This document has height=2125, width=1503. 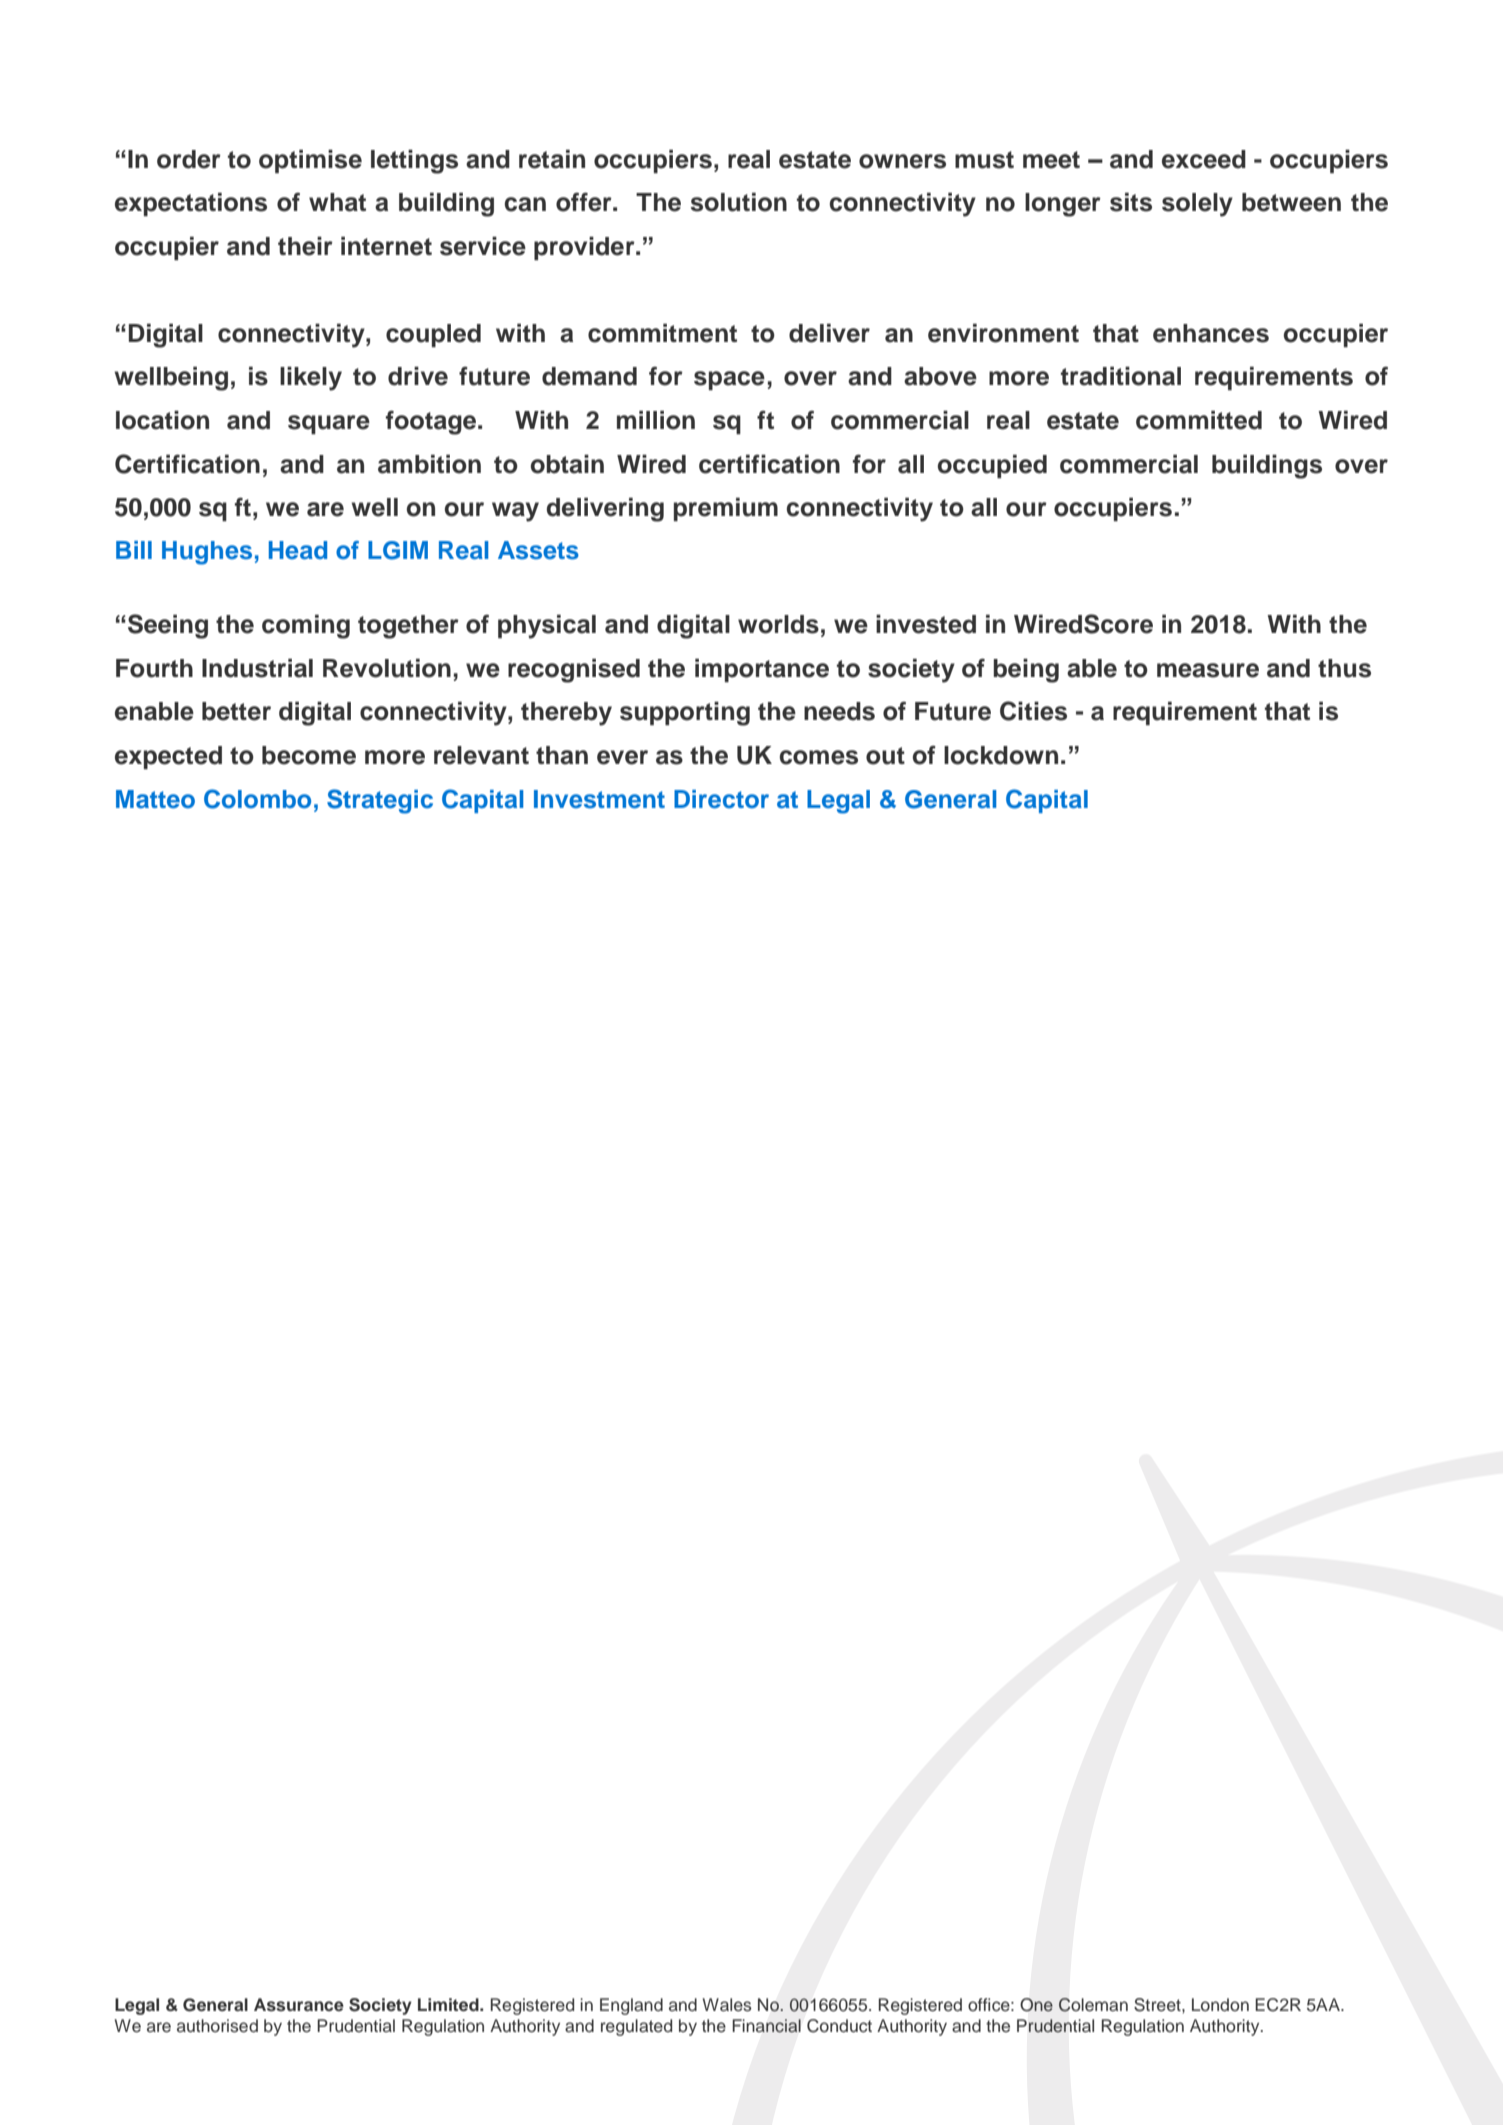 I want to click on their, so click(x=305, y=246).
